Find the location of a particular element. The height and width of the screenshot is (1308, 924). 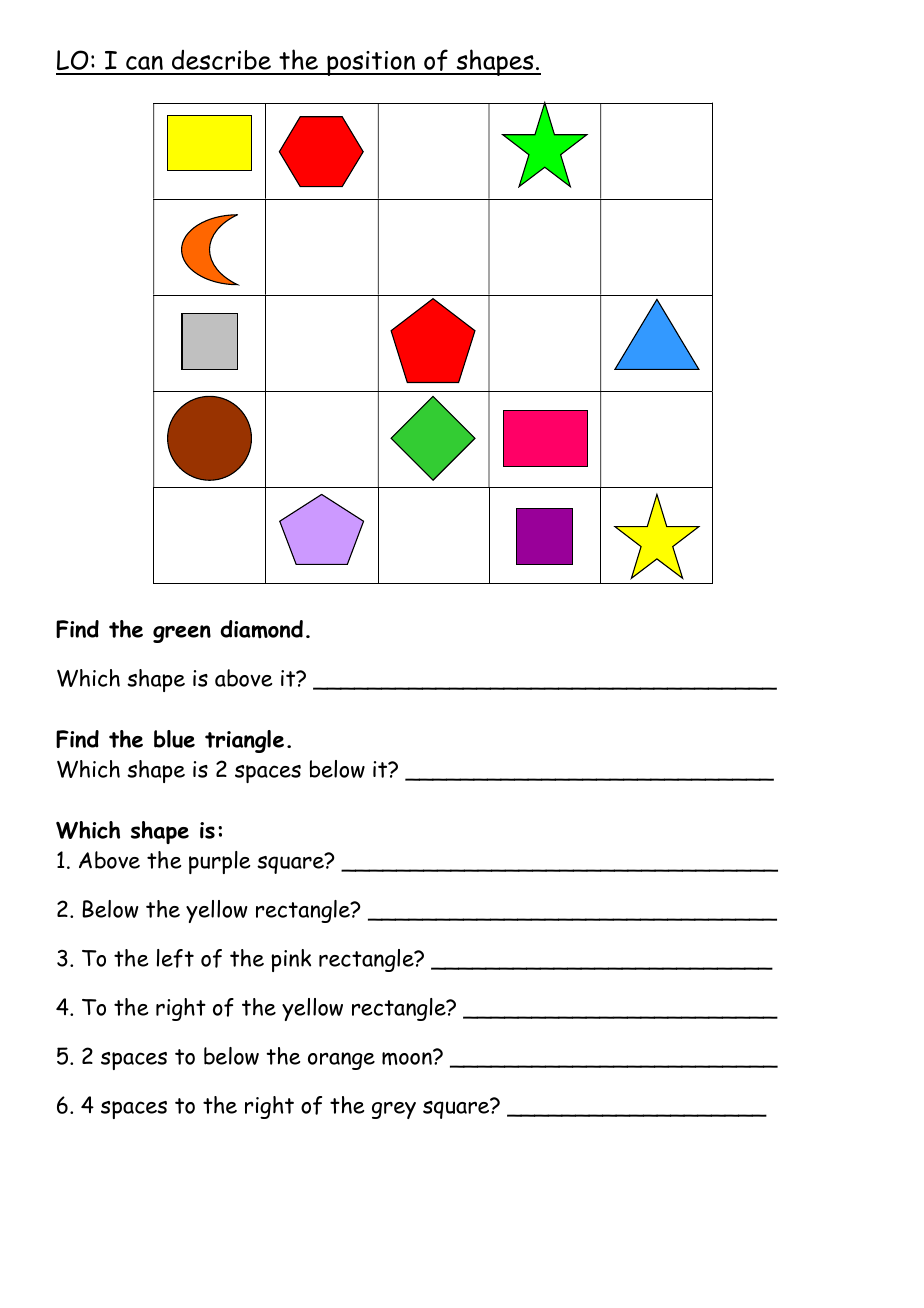

grey is located at coordinates (394, 1110).
